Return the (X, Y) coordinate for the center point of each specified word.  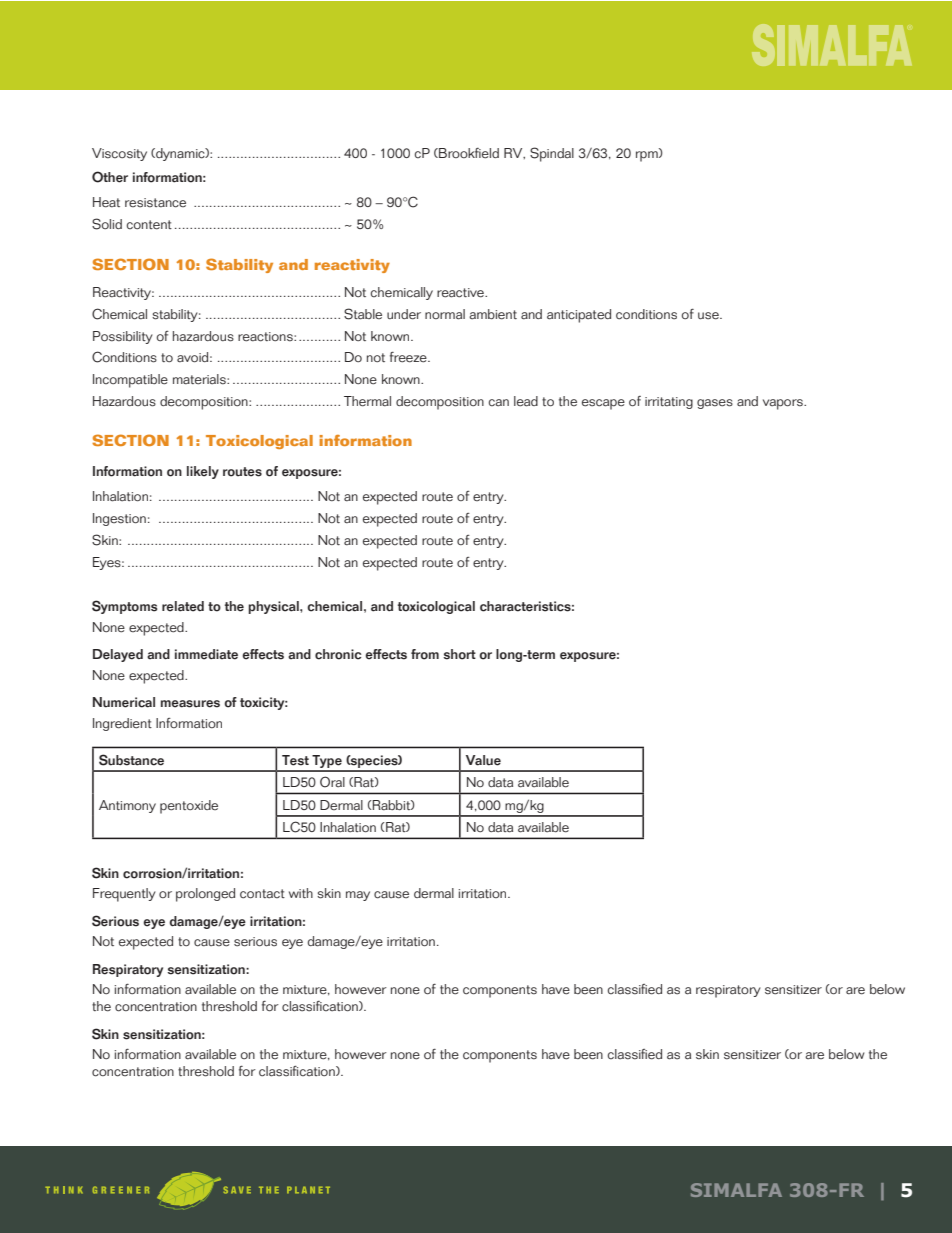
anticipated (579, 316)
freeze (409, 357)
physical (274, 607)
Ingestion (119, 519)
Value (483, 760)
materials (200, 379)
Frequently (124, 895)
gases (715, 404)
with (301, 893)
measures (190, 704)
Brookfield (468, 153)
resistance (155, 203)
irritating (669, 403)
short (459, 654)
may (358, 896)
